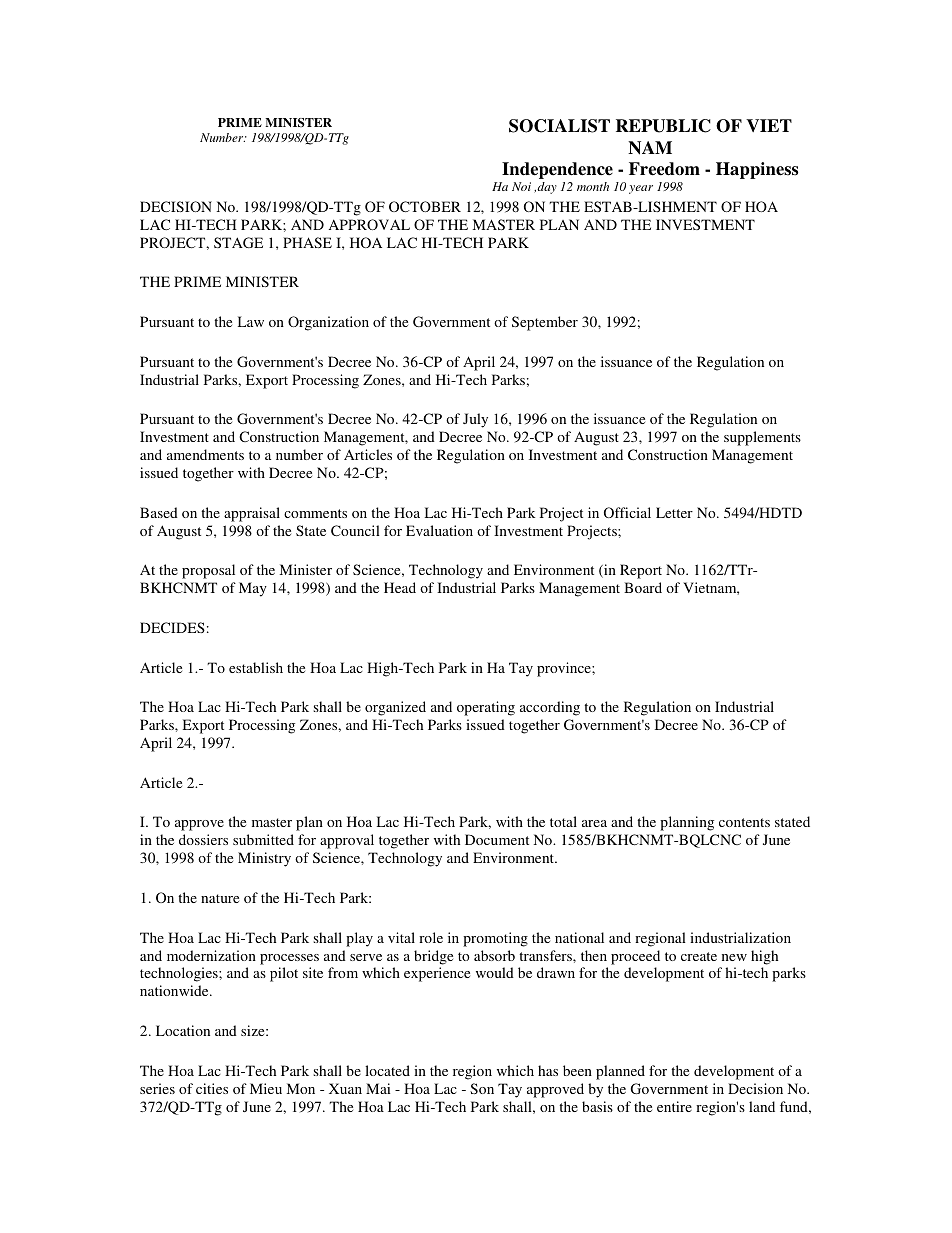 The image size is (952, 1233). Describe the element at coordinates (664, 169) in the page. I see `Freedom` at that location.
